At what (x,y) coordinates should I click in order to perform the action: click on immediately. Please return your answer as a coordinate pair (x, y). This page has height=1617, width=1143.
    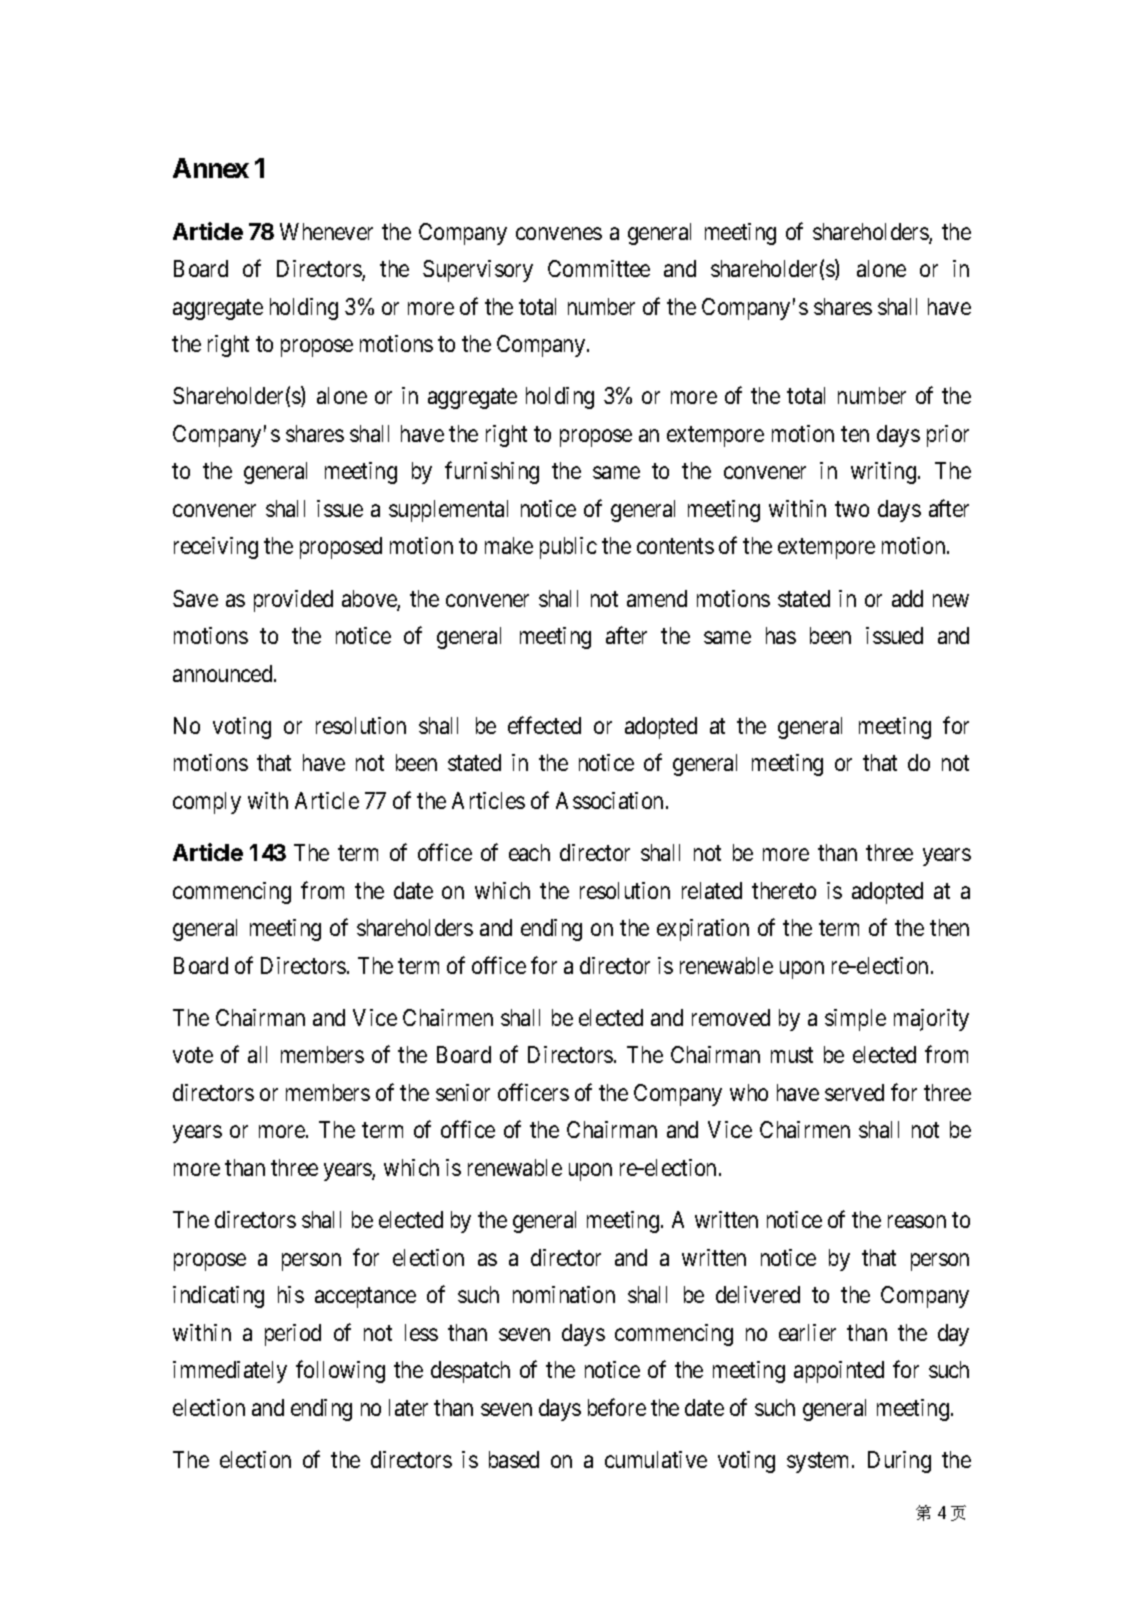
    Looking at the image, I should click on (230, 1372).
